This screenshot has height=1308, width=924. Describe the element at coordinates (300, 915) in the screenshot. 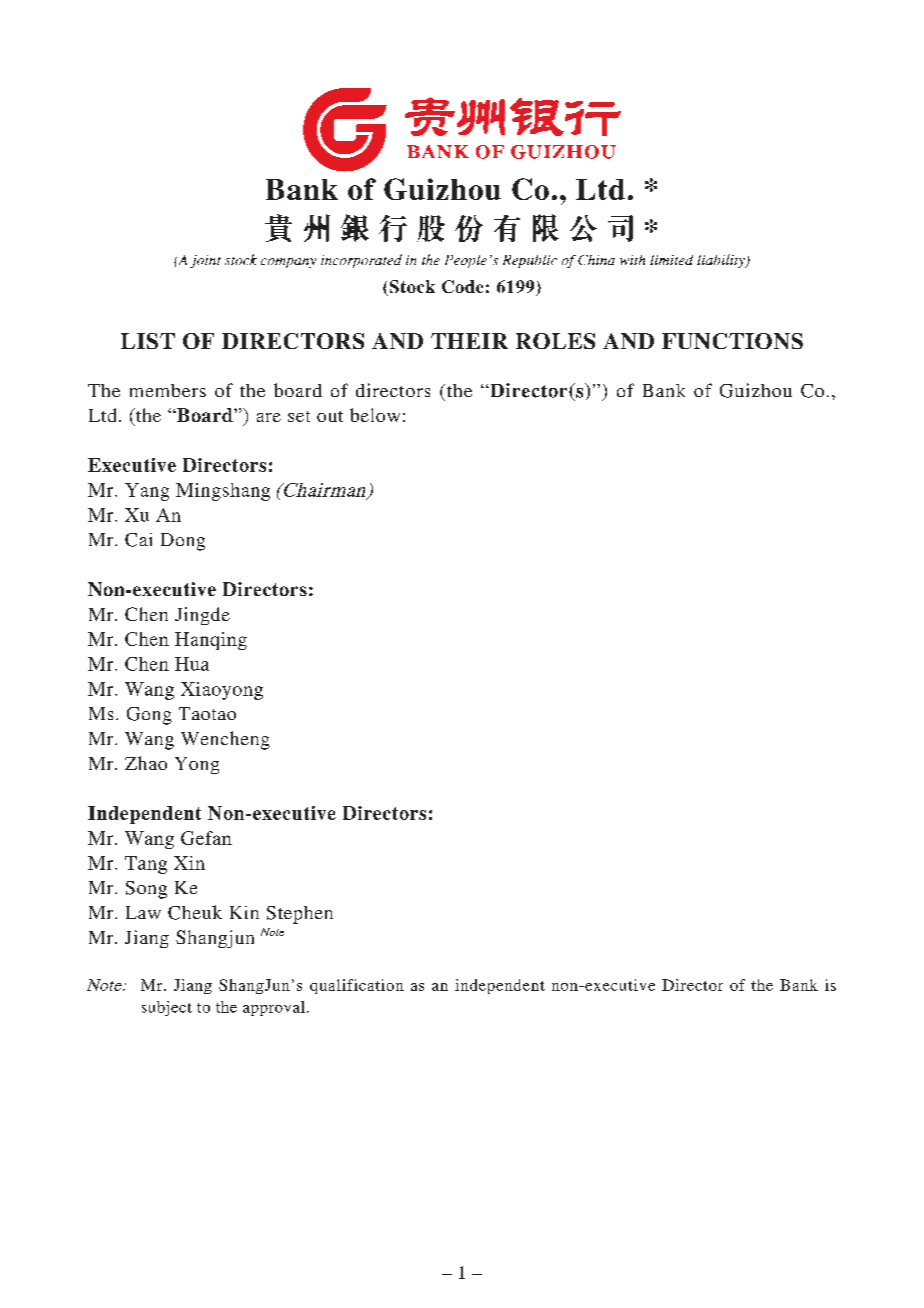

I see `Stephen` at that location.
